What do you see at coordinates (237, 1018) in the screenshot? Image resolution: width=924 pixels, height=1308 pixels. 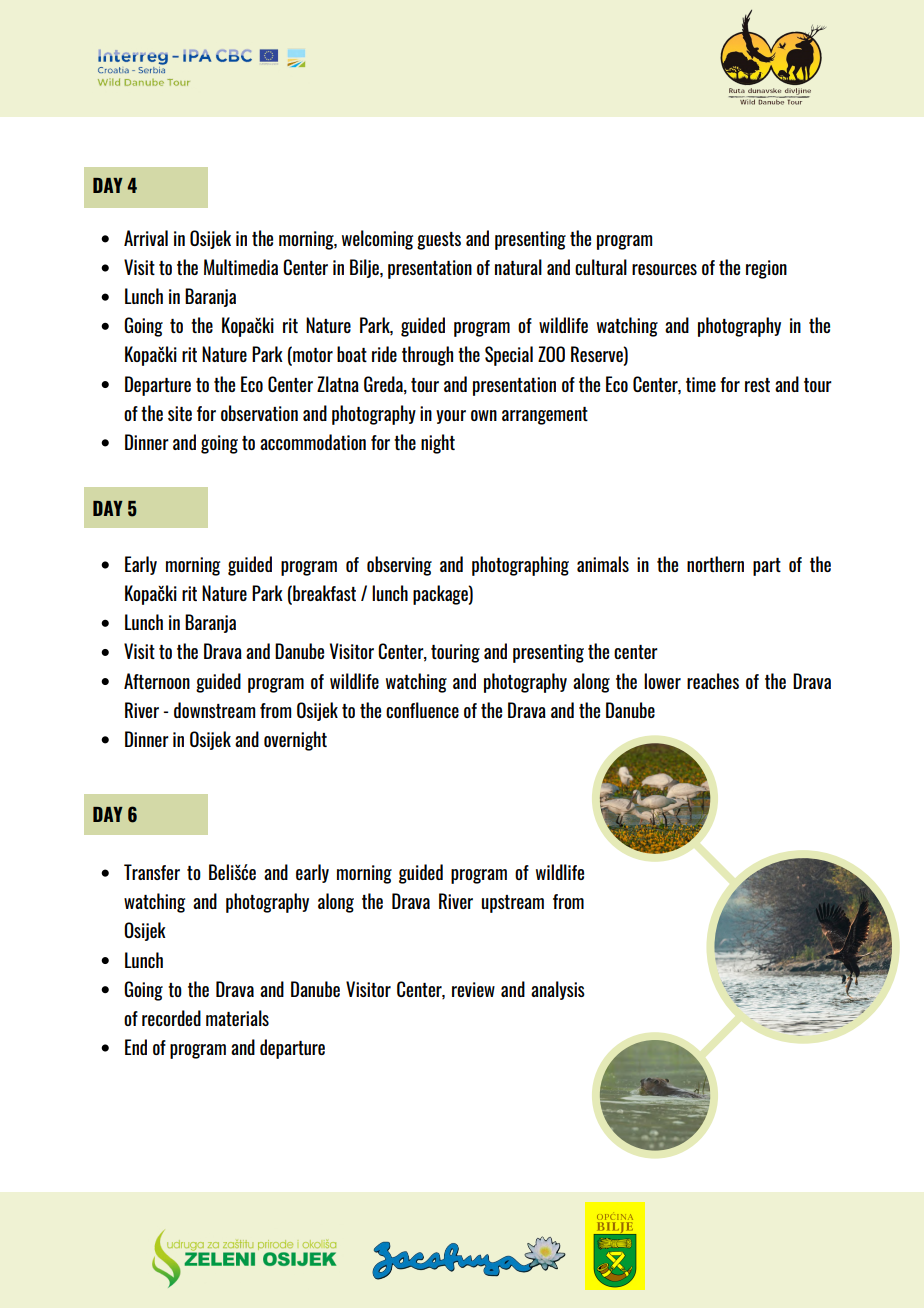 I see `materials` at bounding box center [237, 1018].
